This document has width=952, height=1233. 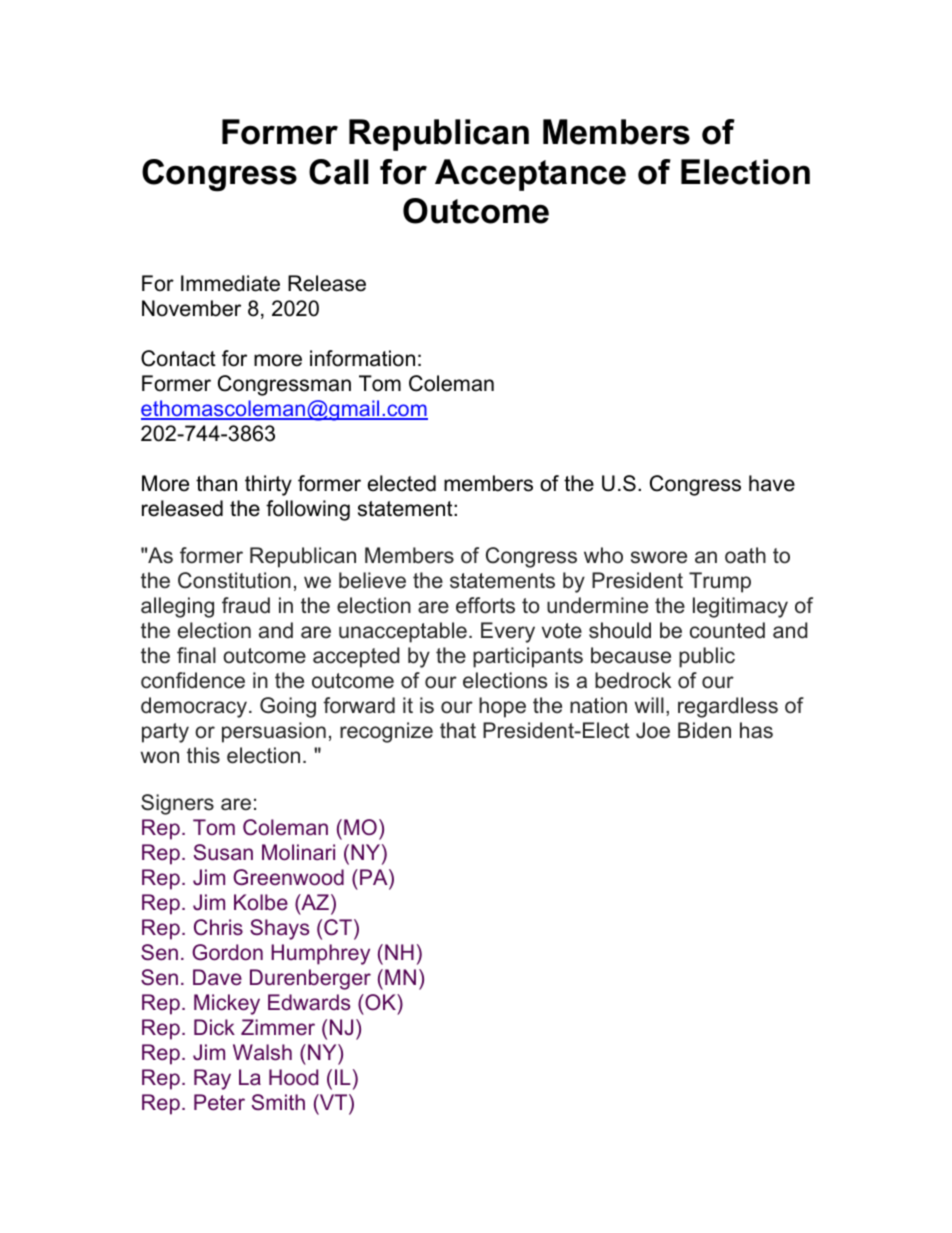 I want to click on Immediate, so click(x=230, y=283).
